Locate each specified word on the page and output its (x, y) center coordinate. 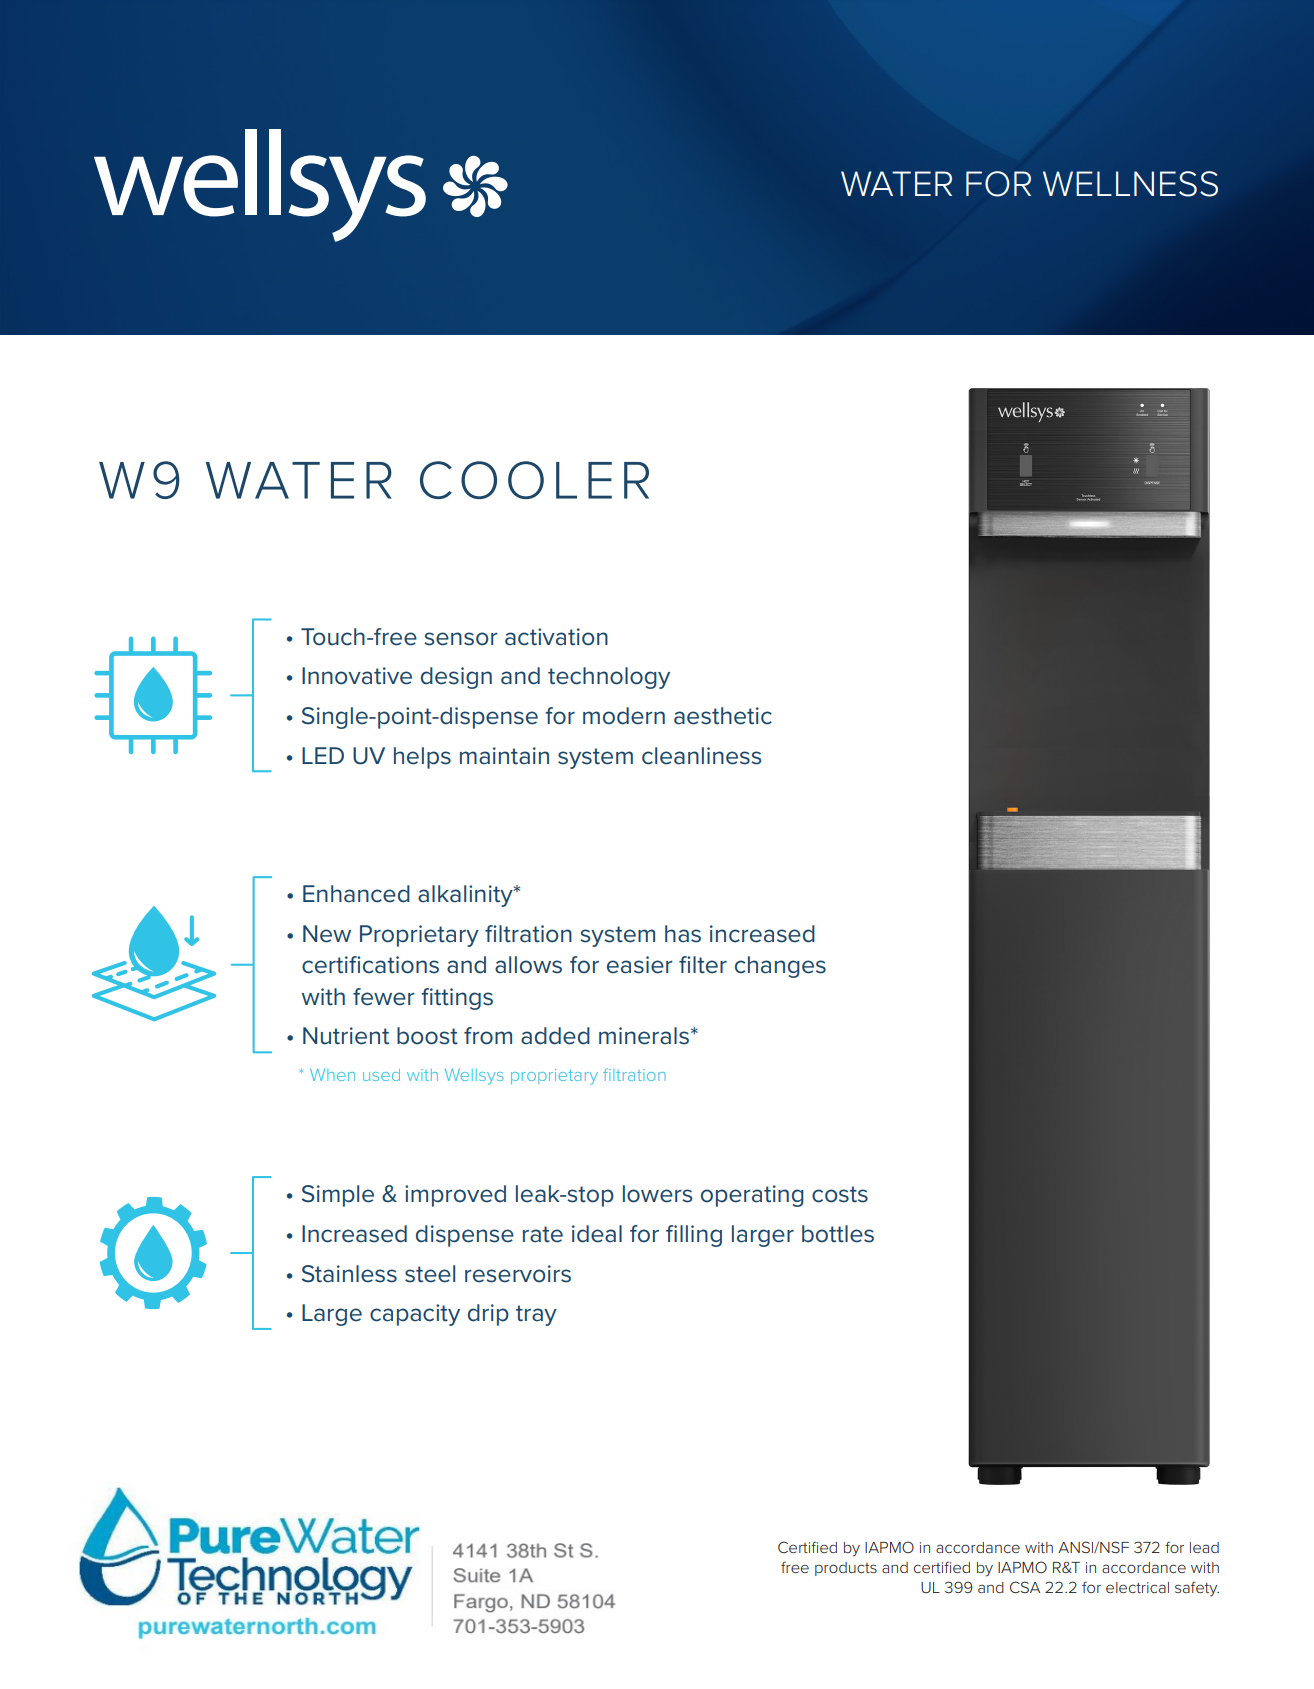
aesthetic (723, 716)
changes (780, 967)
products (846, 1569)
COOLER (534, 480)
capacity (415, 1315)
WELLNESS (1130, 184)
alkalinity (466, 896)
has (683, 934)
